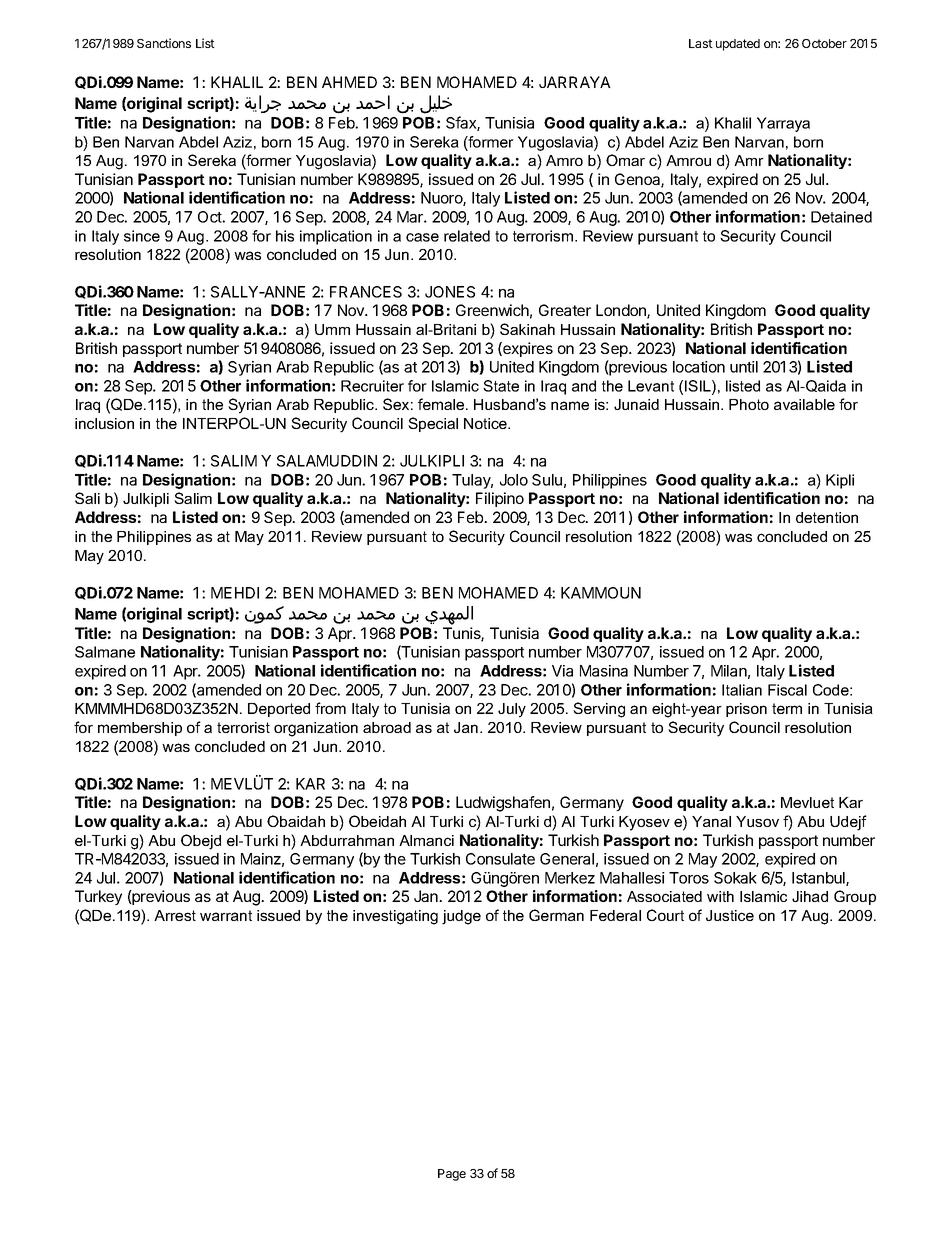  I want to click on AHMED, so click(349, 82).
